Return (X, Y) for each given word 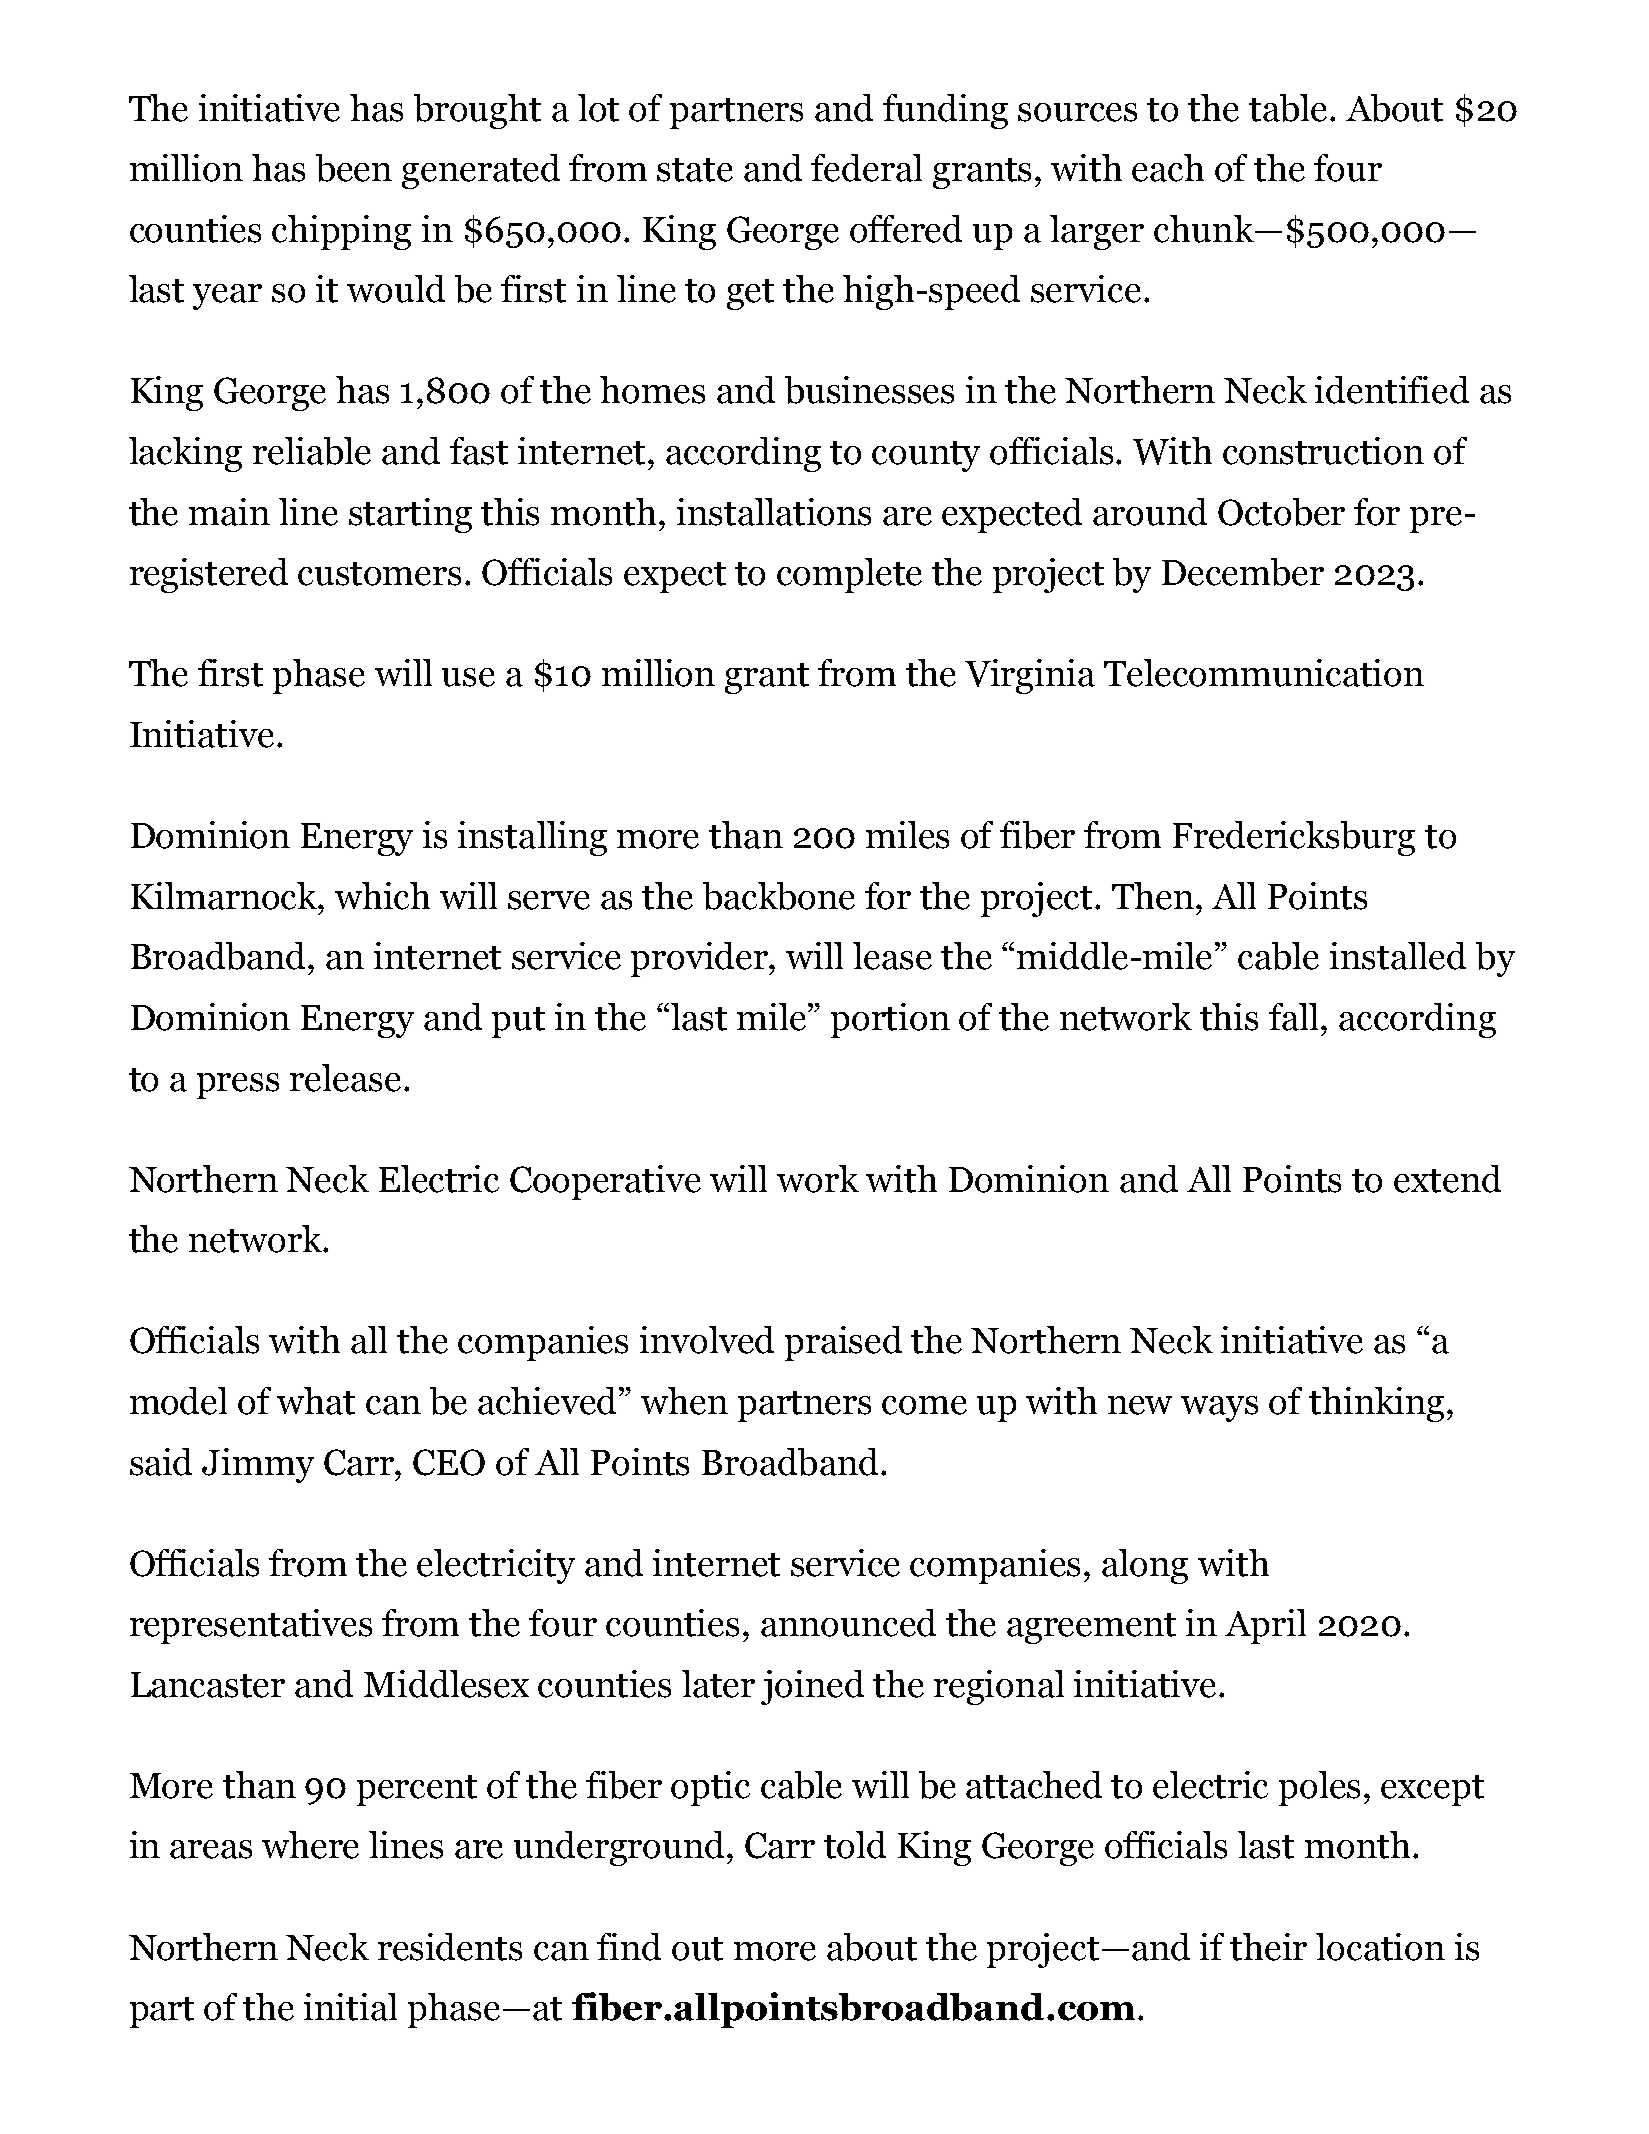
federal (866, 168)
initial (350, 2007)
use (468, 677)
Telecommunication (1264, 673)
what (316, 1401)
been (354, 168)
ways (1219, 1409)
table (1288, 108)
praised (843, 1343)
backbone (779, 896)
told (855, 1845)
